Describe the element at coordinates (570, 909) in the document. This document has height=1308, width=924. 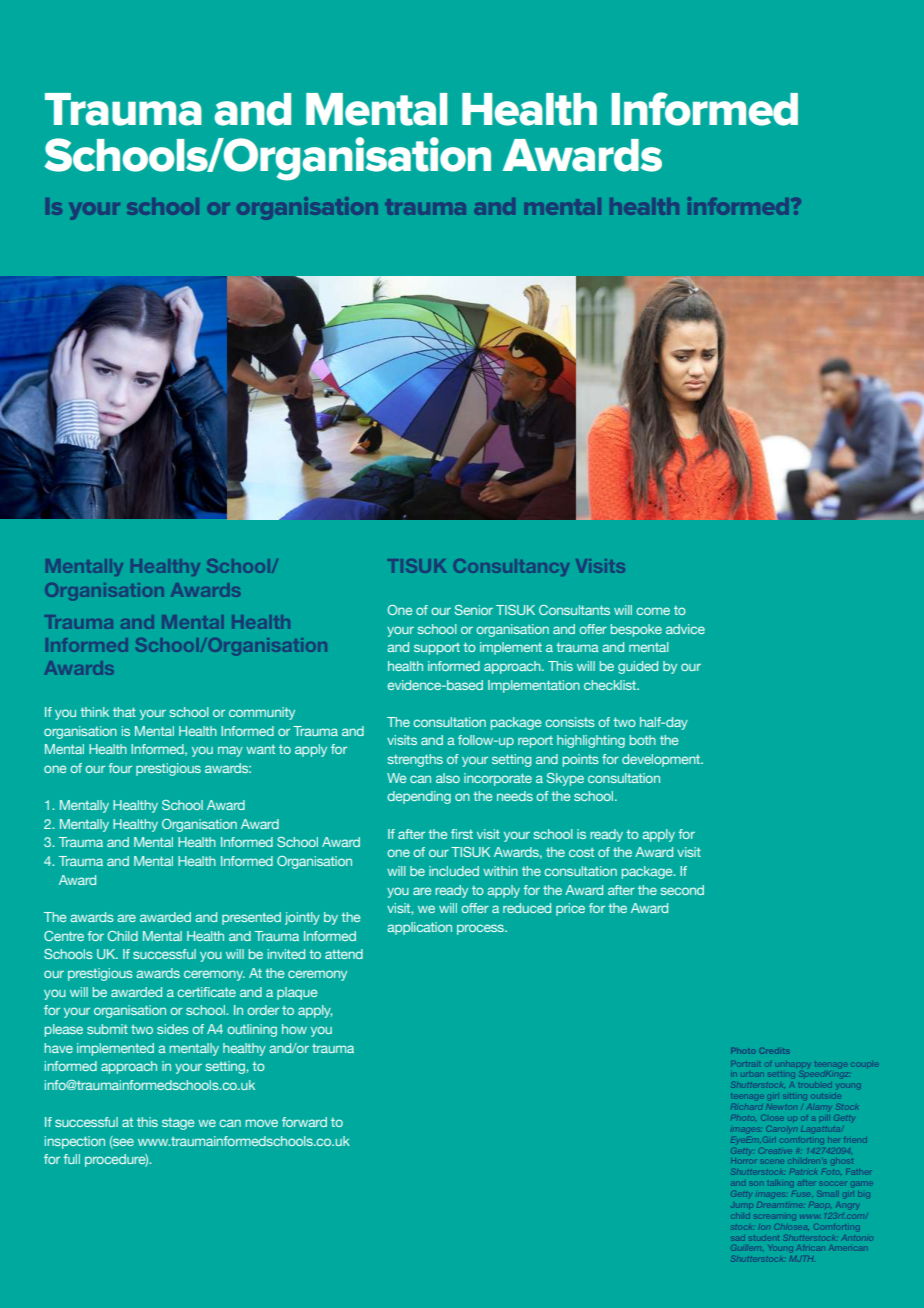
I see `price` at that location.
